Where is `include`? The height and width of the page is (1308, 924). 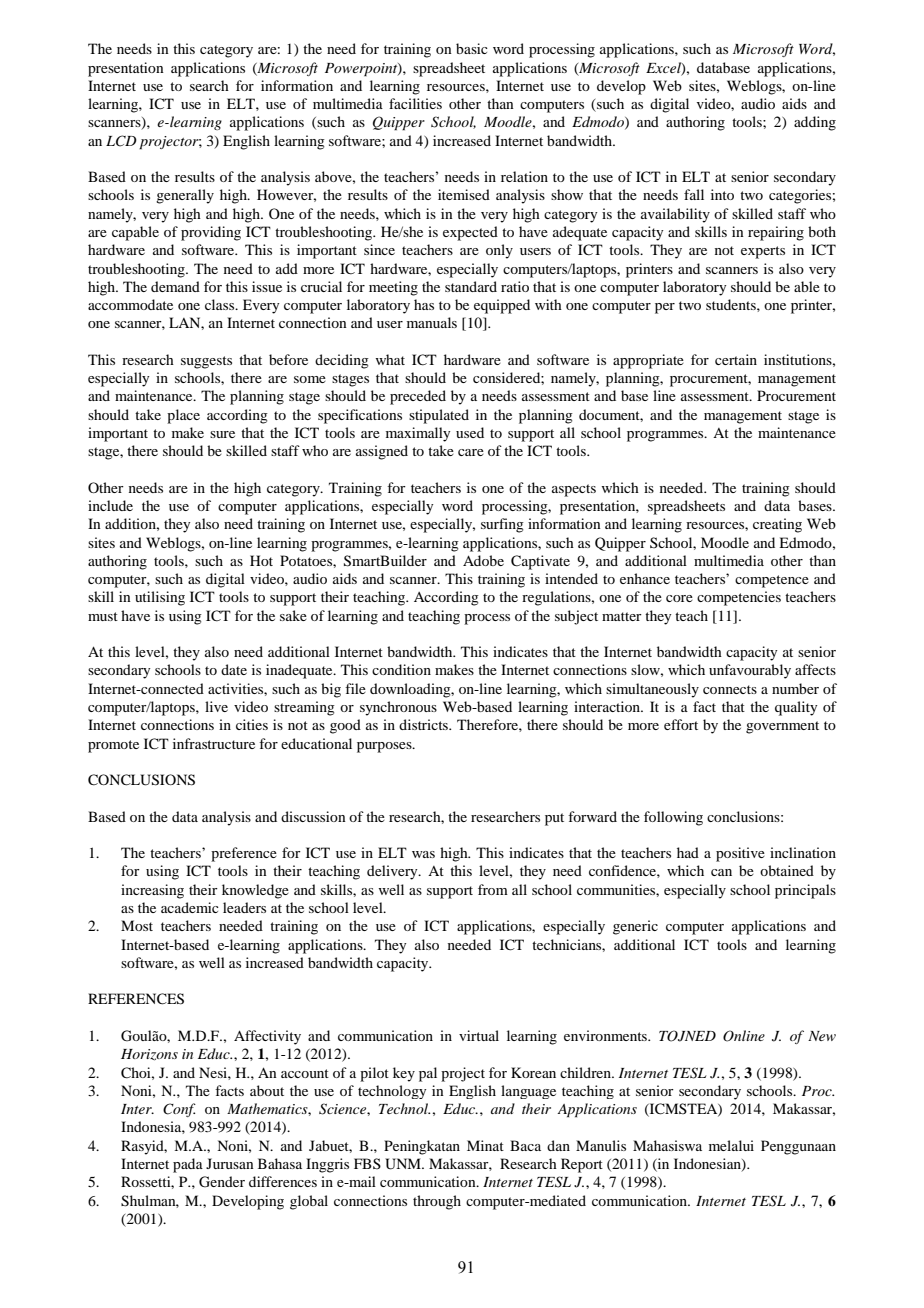
include is located at coordinates (110, 505).
